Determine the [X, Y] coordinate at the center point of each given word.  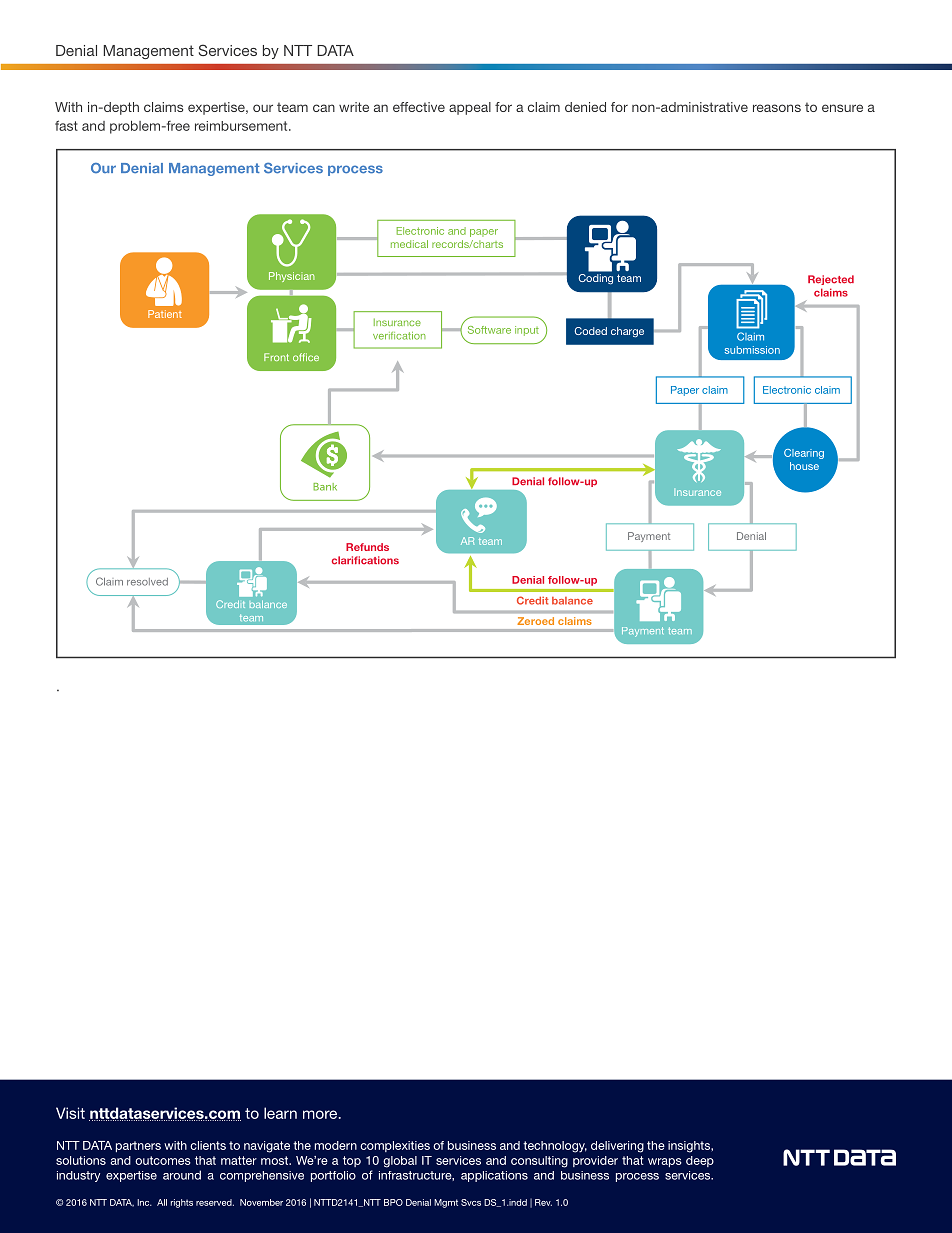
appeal [470, 108]
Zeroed [536, 621]
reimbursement [242, 126]
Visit [70, 1113]
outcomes [163, 1160]
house [804, 466]
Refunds [367, 547]
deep [700, 1161]
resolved [147, 582]
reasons [777, 108]
